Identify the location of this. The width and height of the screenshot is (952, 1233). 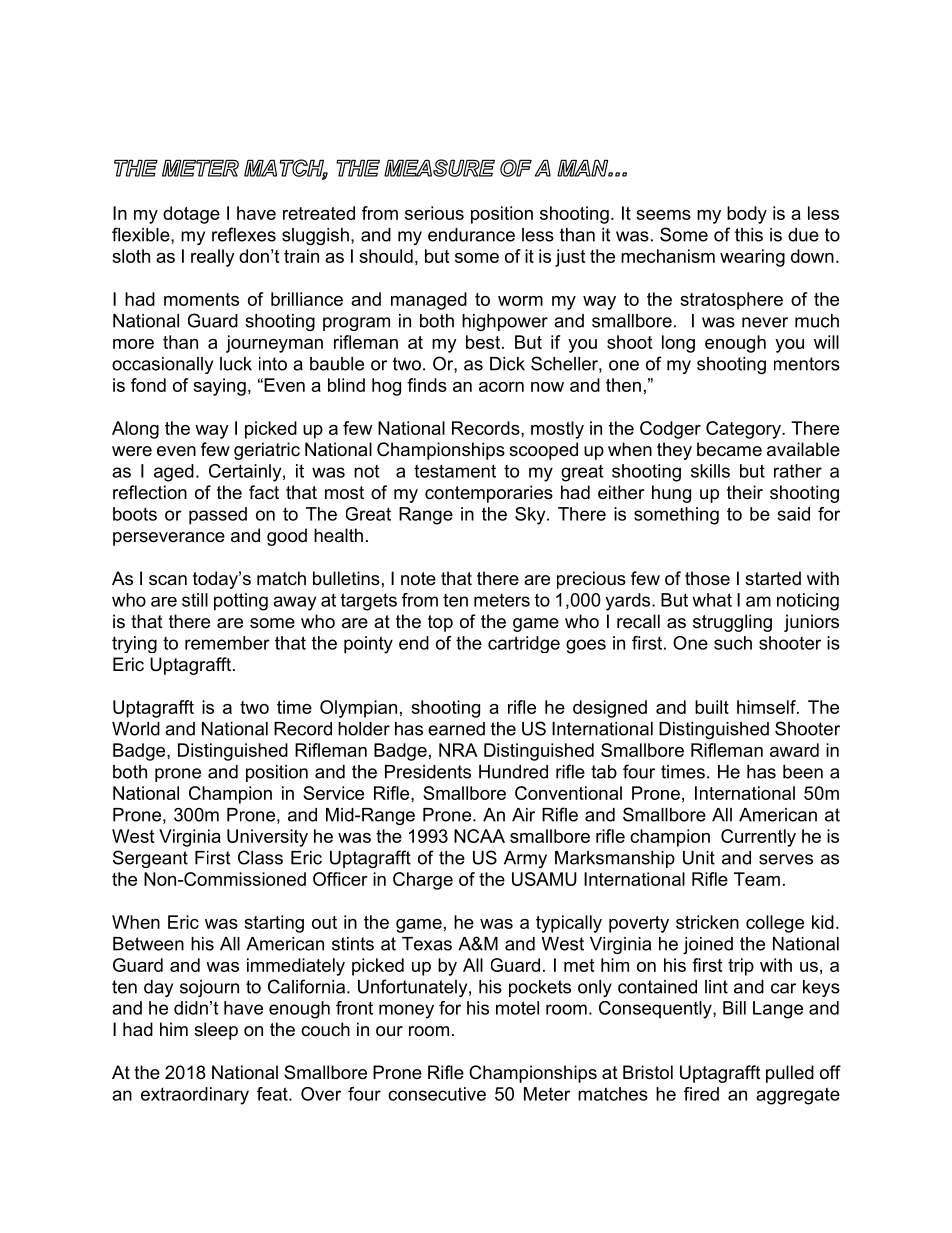
(749, 235).
